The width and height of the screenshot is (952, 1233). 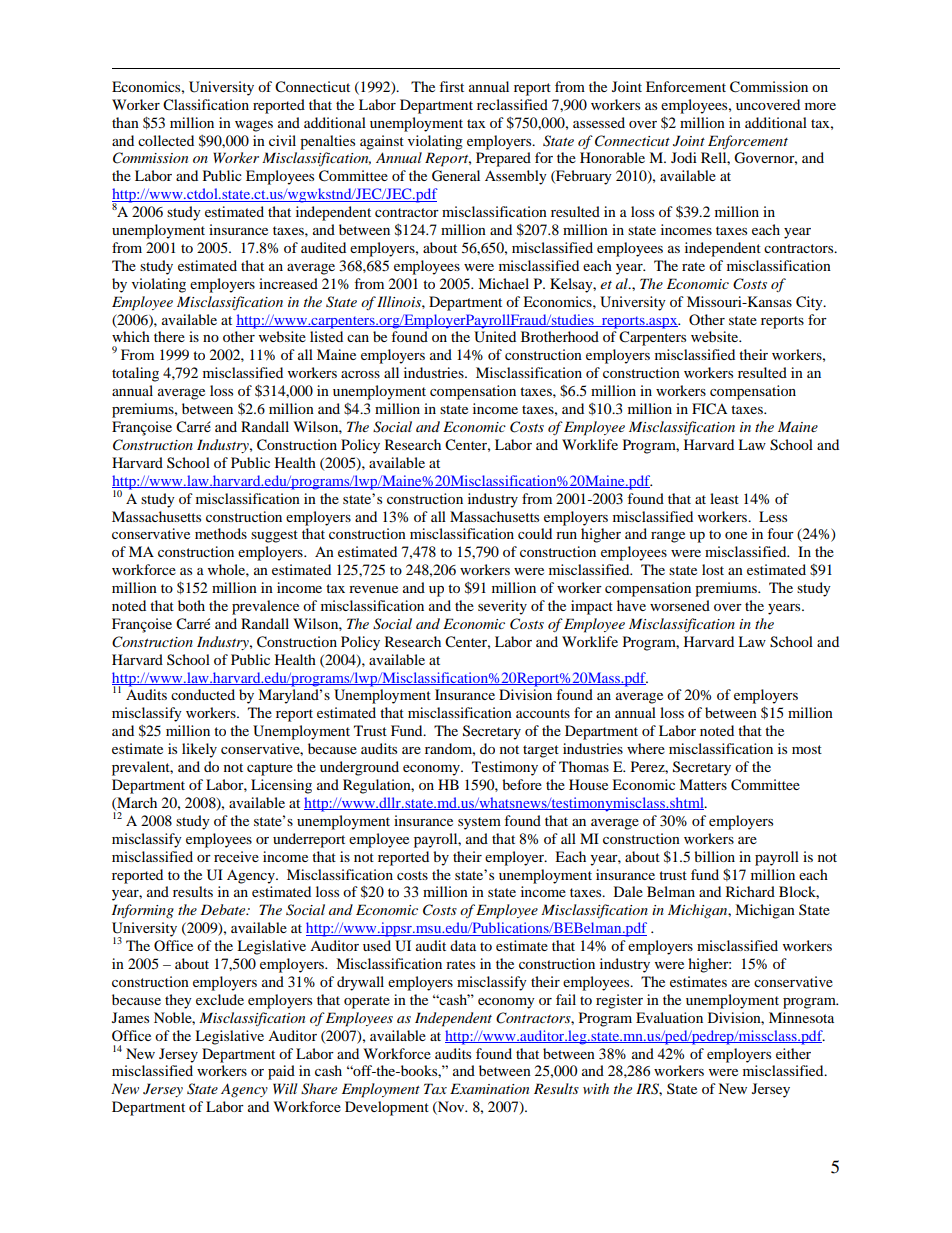 I want to click on reclassified, so click(x=512, y=104).
